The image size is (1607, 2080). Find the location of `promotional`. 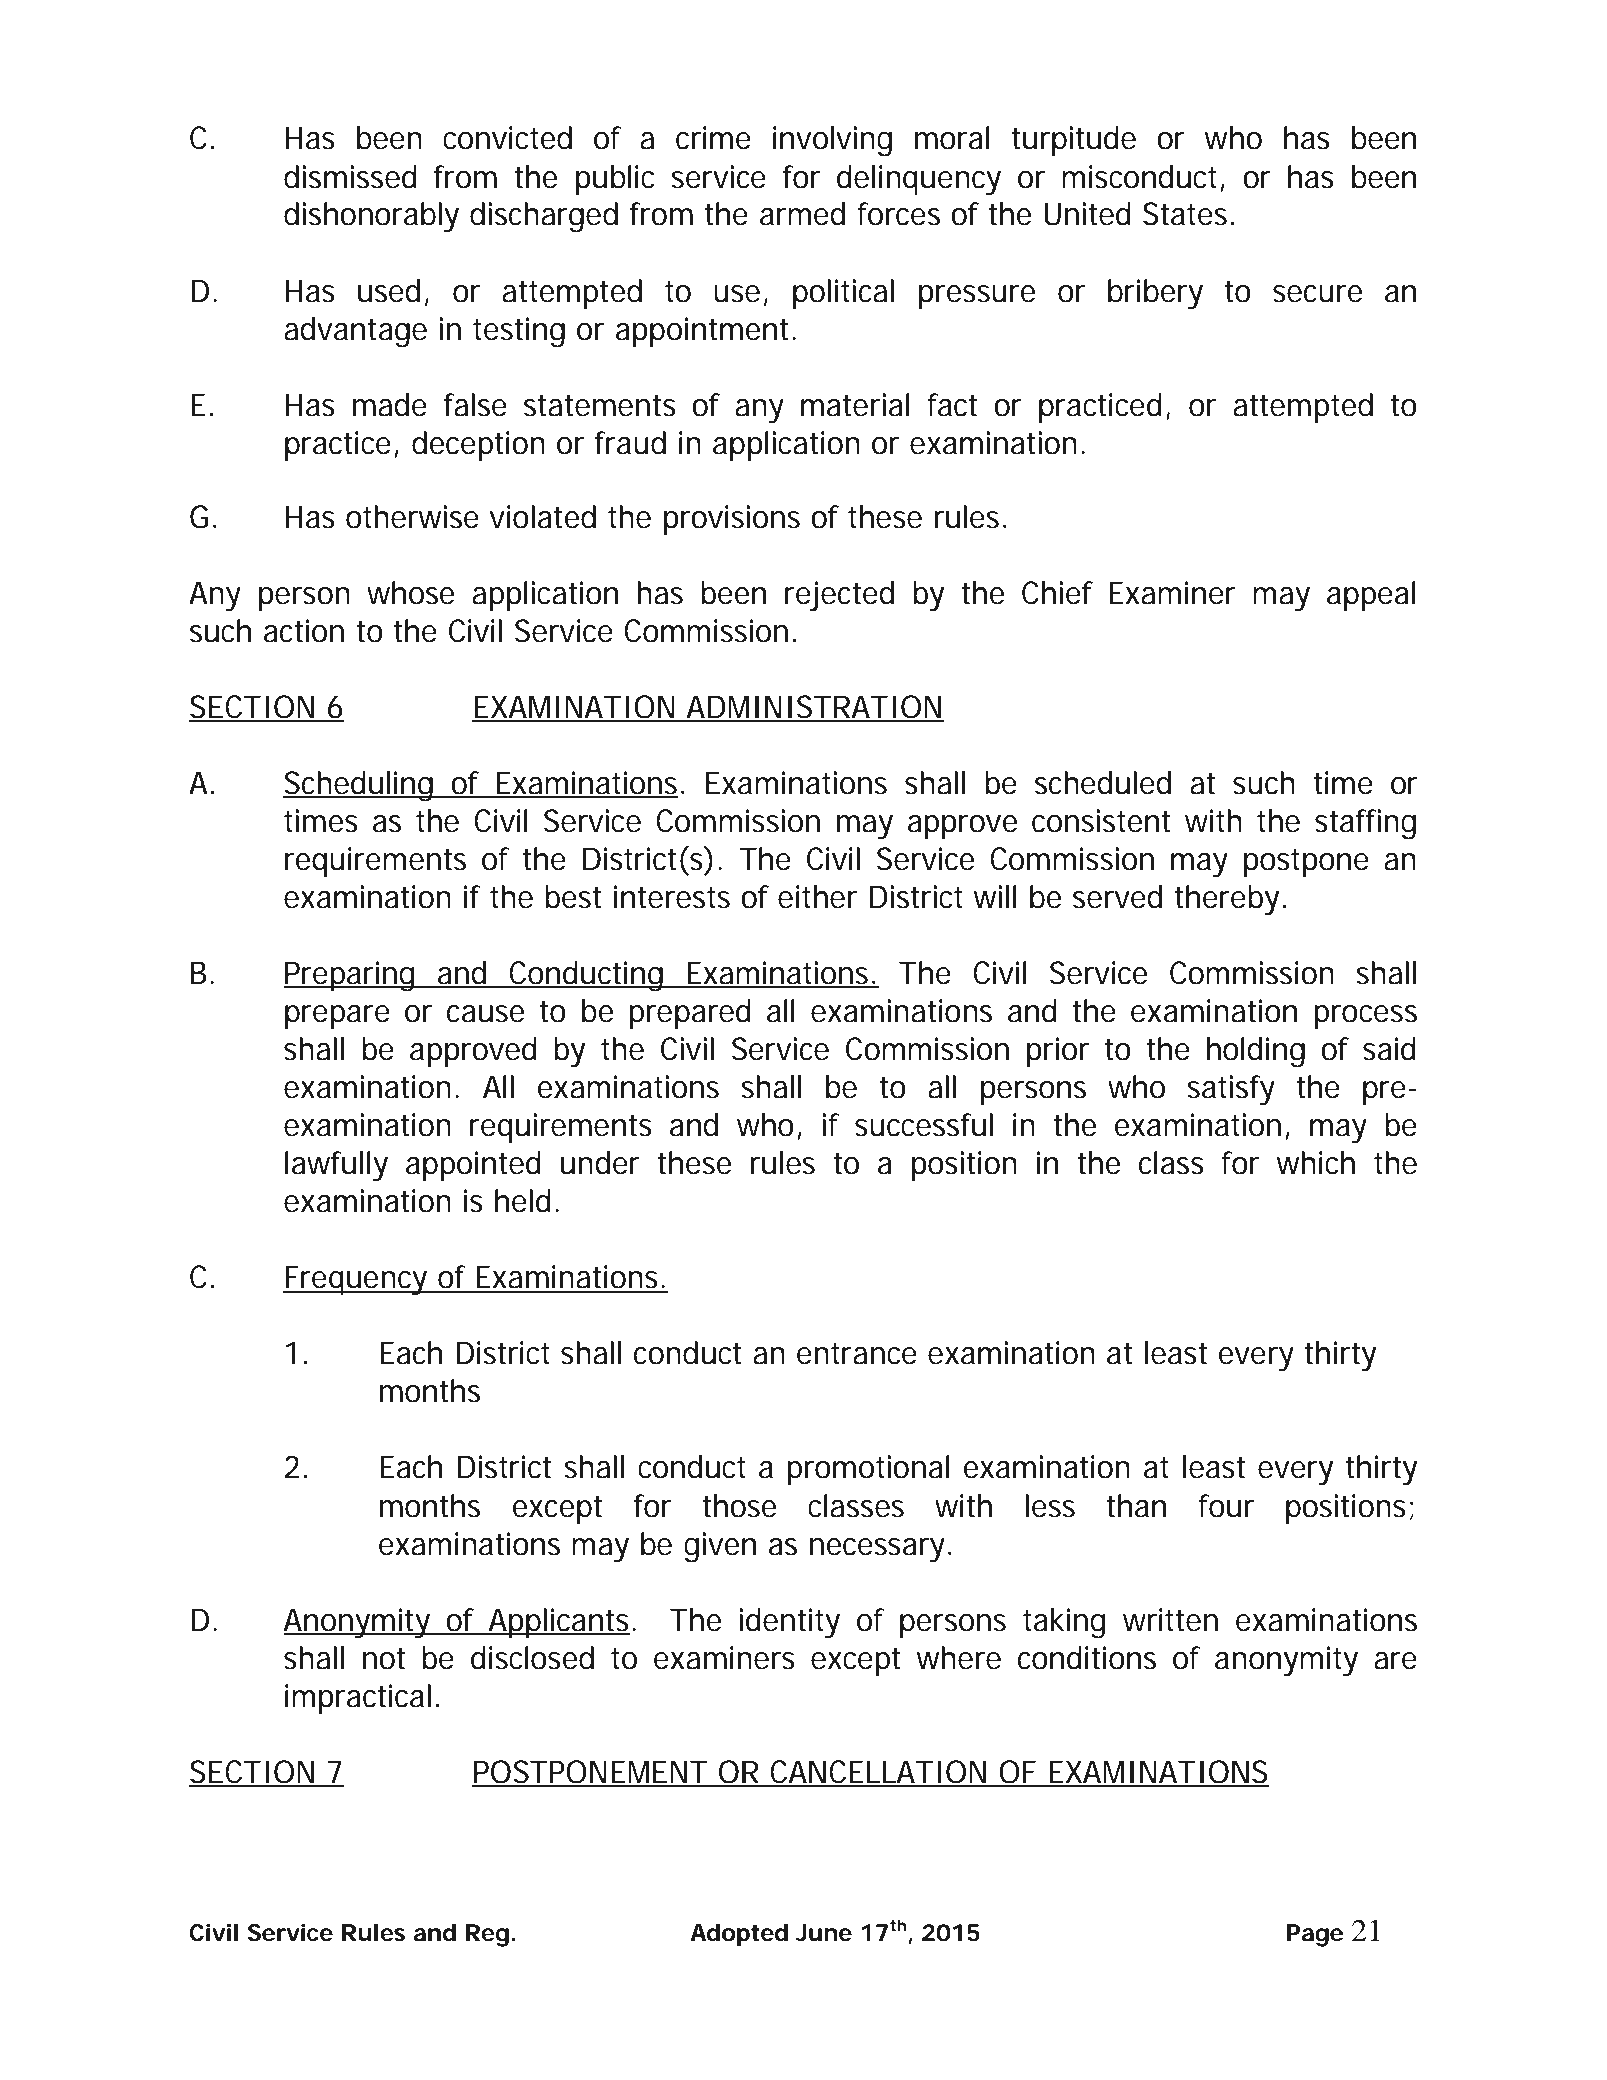

promotional is located at coordinates (868, 1470).
